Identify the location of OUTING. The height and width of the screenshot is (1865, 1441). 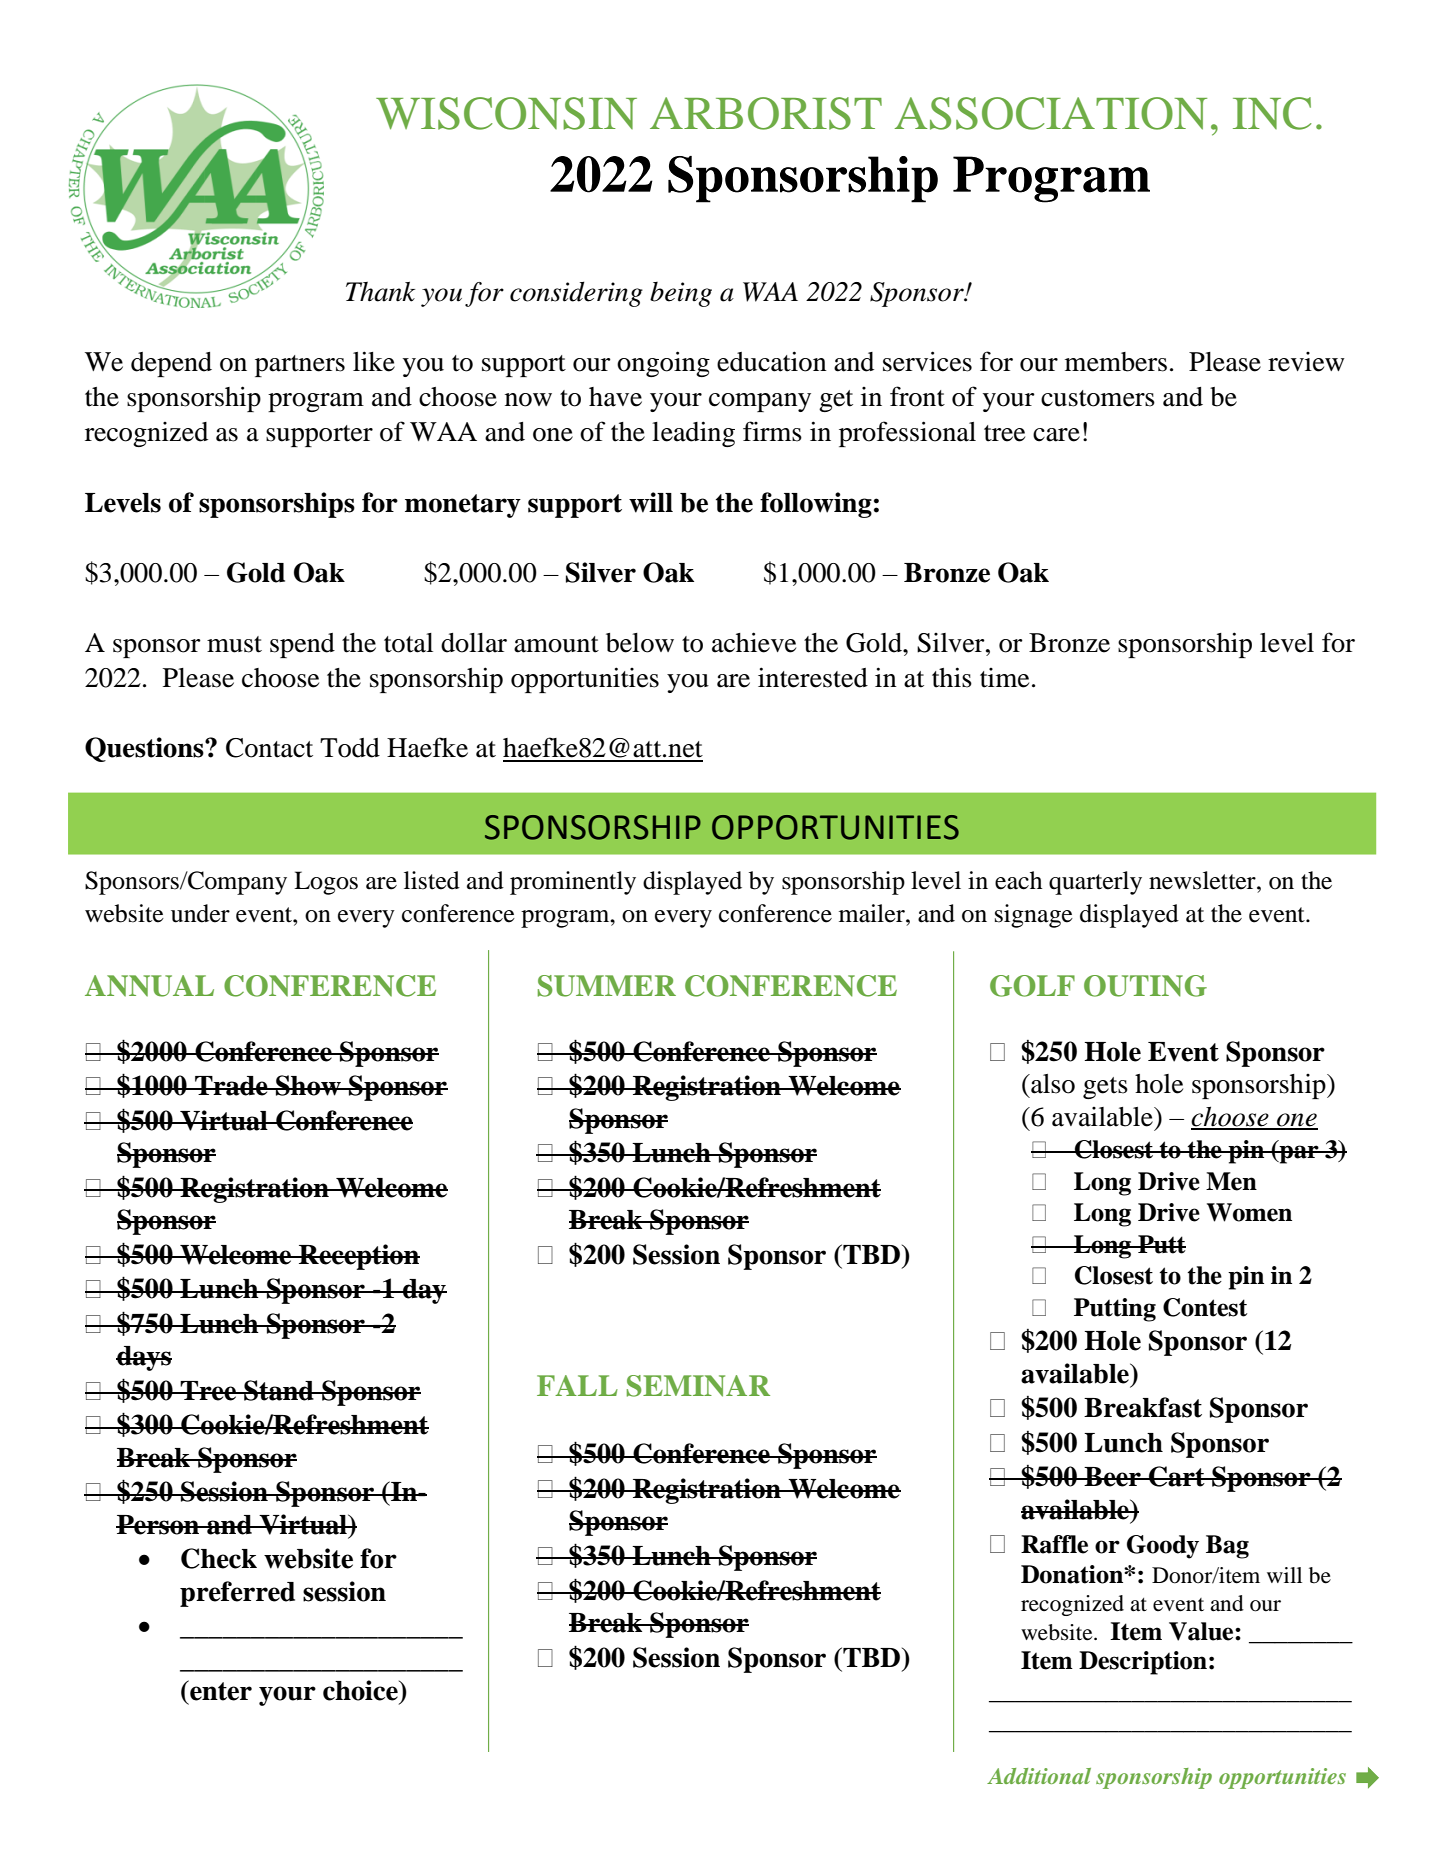
(1145, 986).
